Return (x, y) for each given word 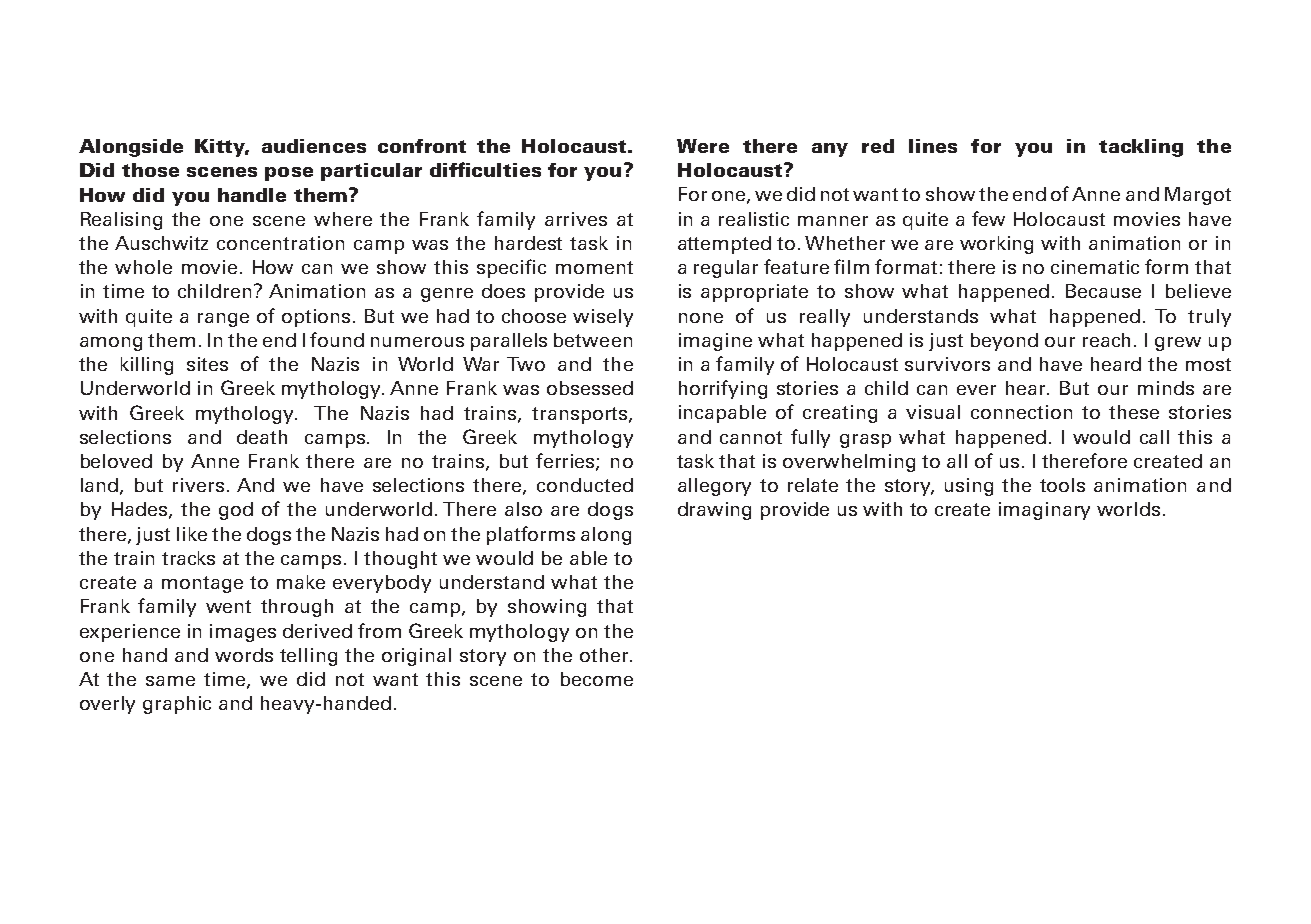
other (605, 655)
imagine (715, 342)
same (170, 681)
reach (1106, 340)
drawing (714, 511)
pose (289, 174)
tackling (1141, 148)
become (597, 679)
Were (703, 146)
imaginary (1044, 511)
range (223, 320)
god (236, 511)
